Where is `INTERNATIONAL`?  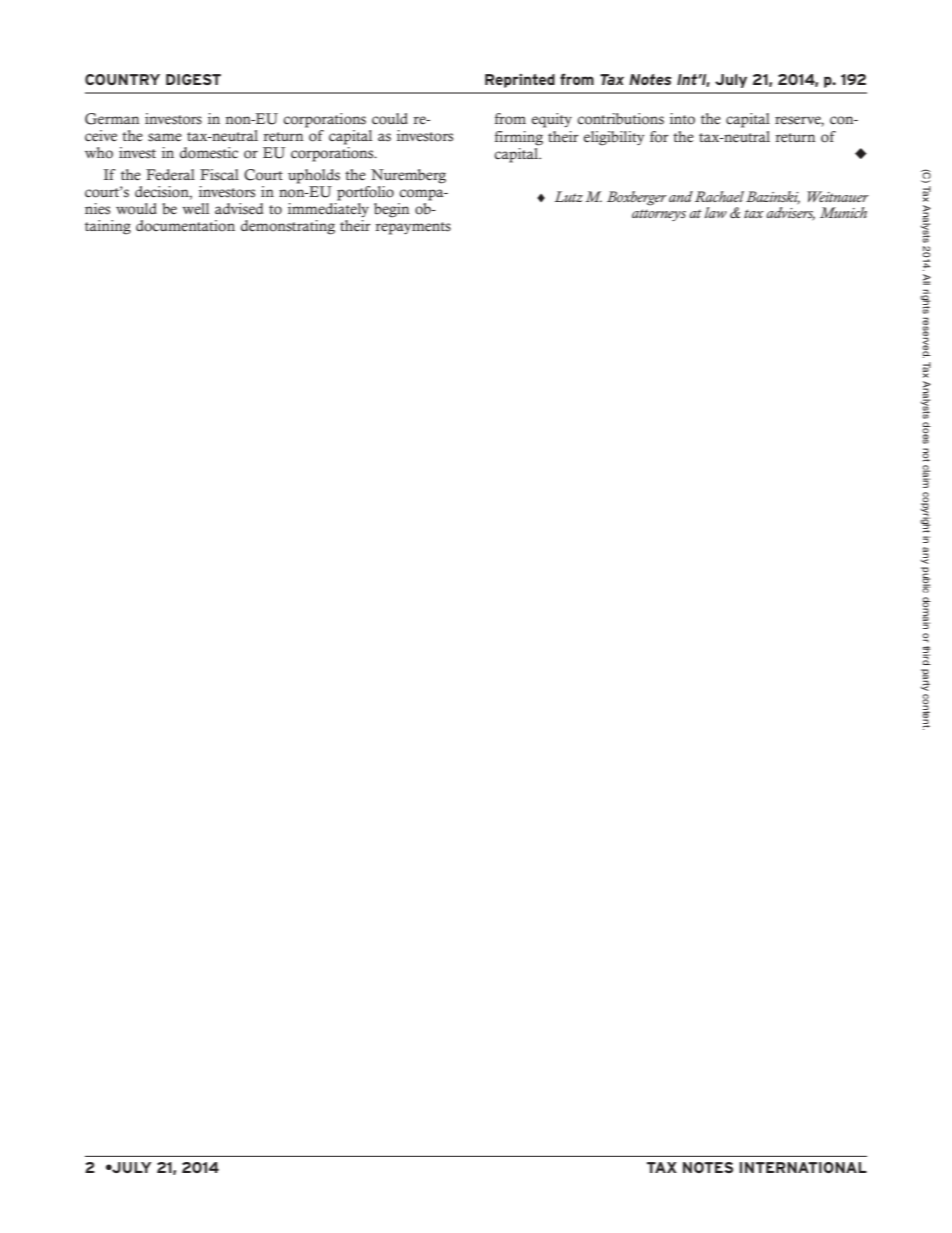 INTERNATIONAL is located at coordinates (803, 1167).
